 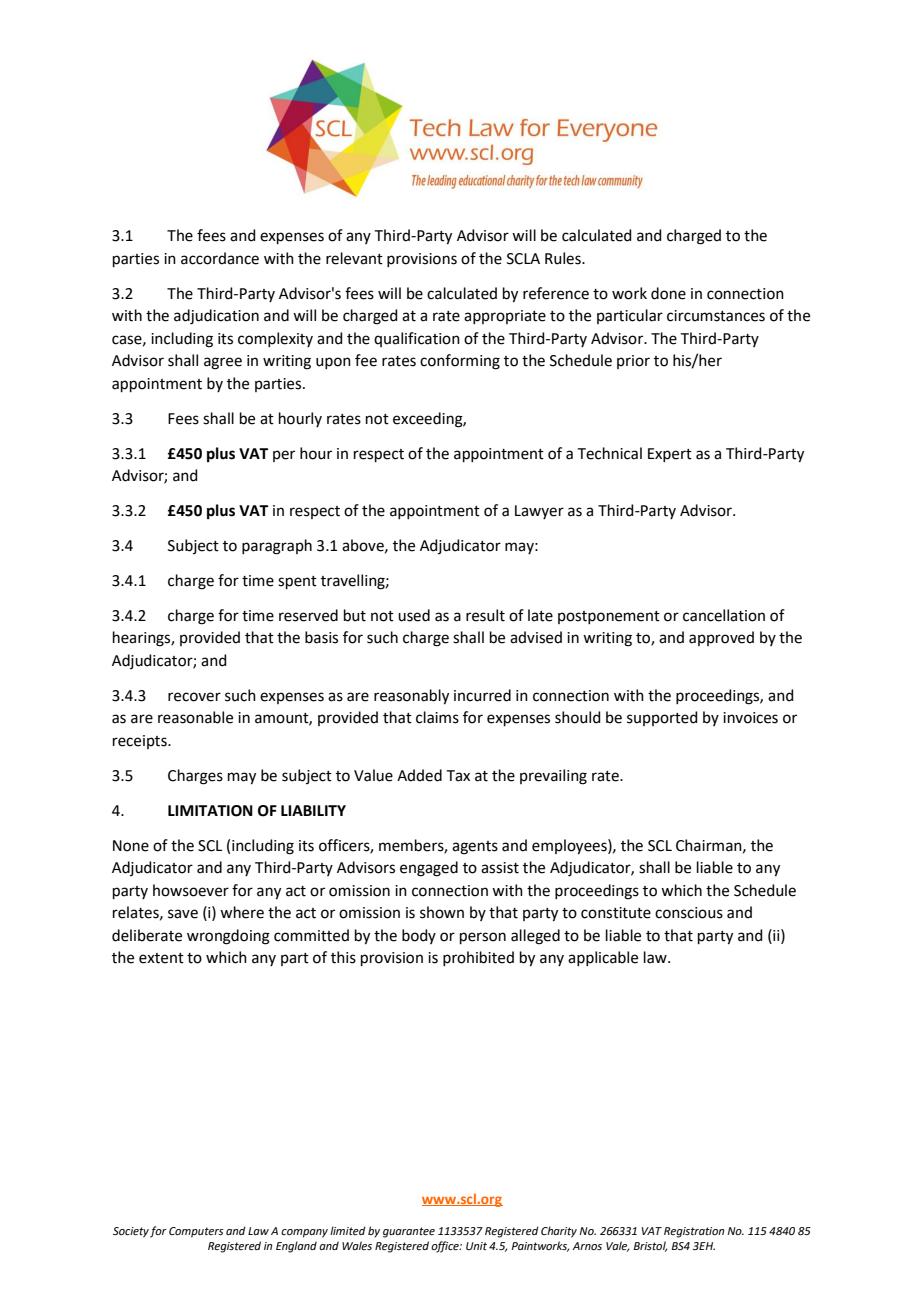 What do you see at coordinates (196, 1232) in the screenshot?
I see `Computers` at bounding box center [196, 1232].
